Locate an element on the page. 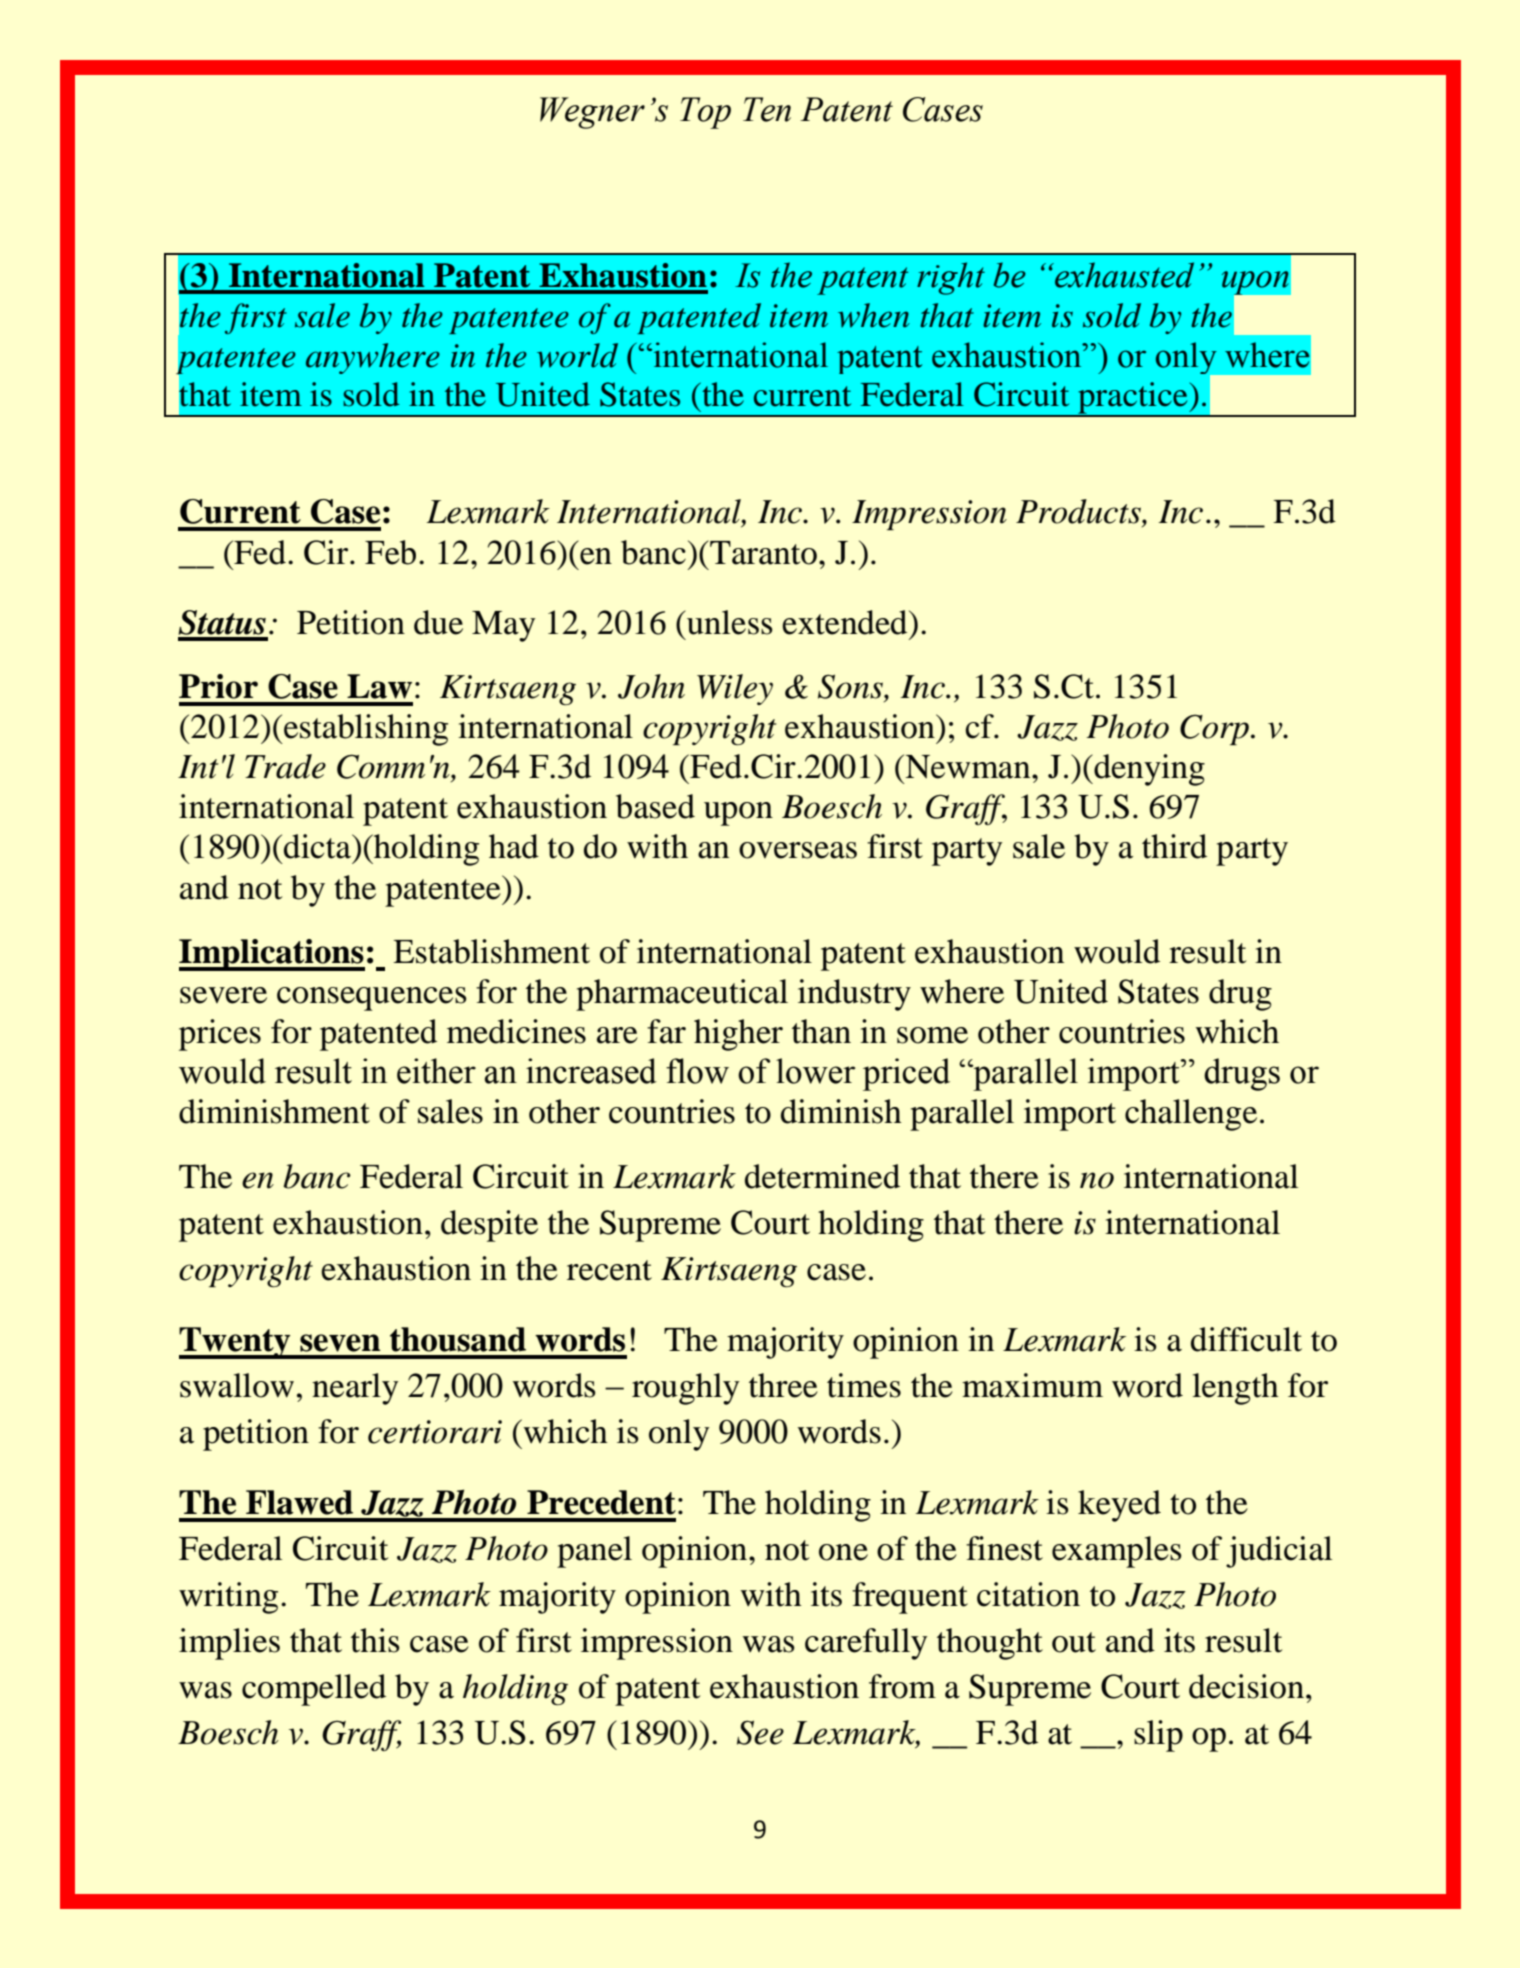  determined is located at coordinates (822, 1176).
